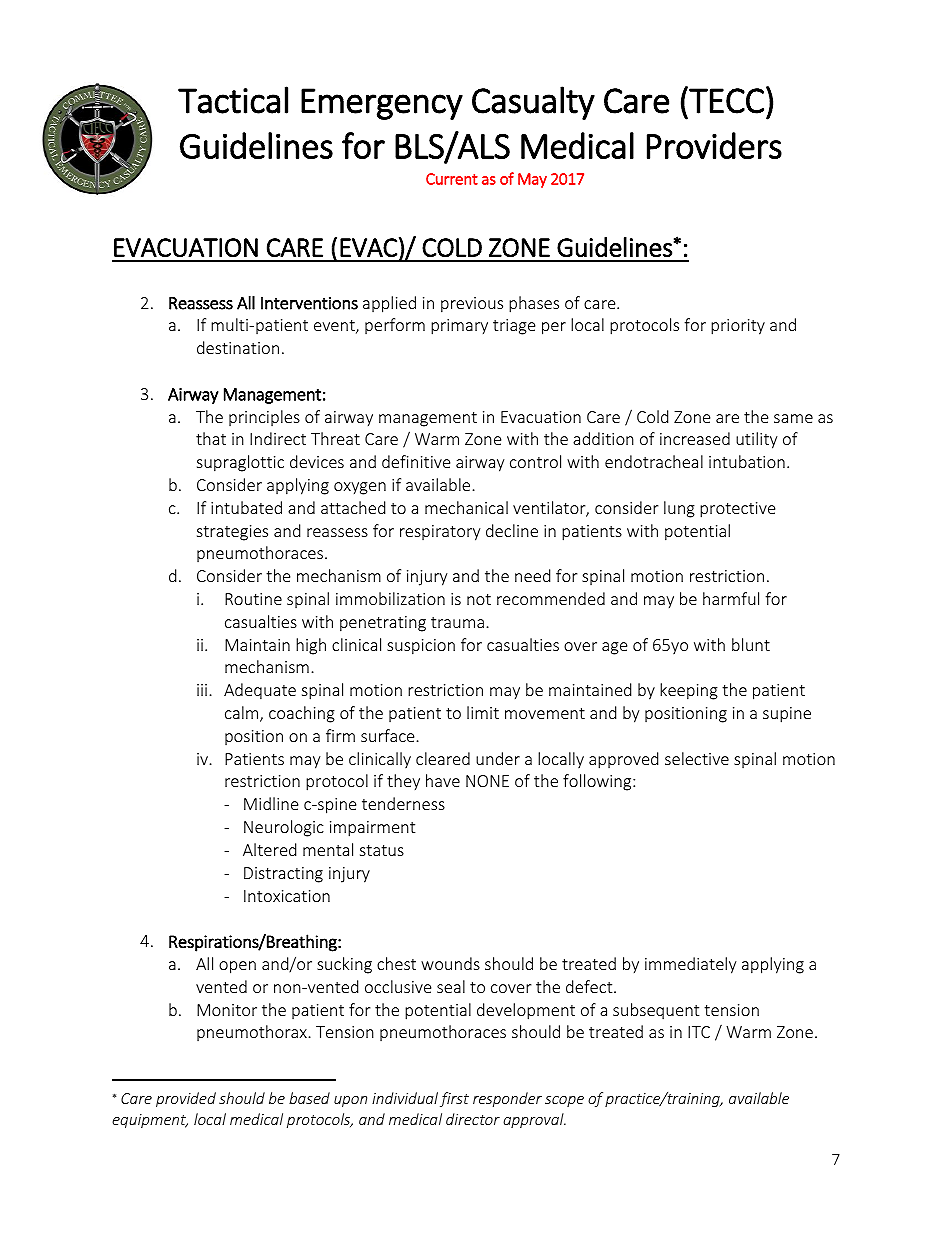  I want to click on NONE, so click(487, 781).
